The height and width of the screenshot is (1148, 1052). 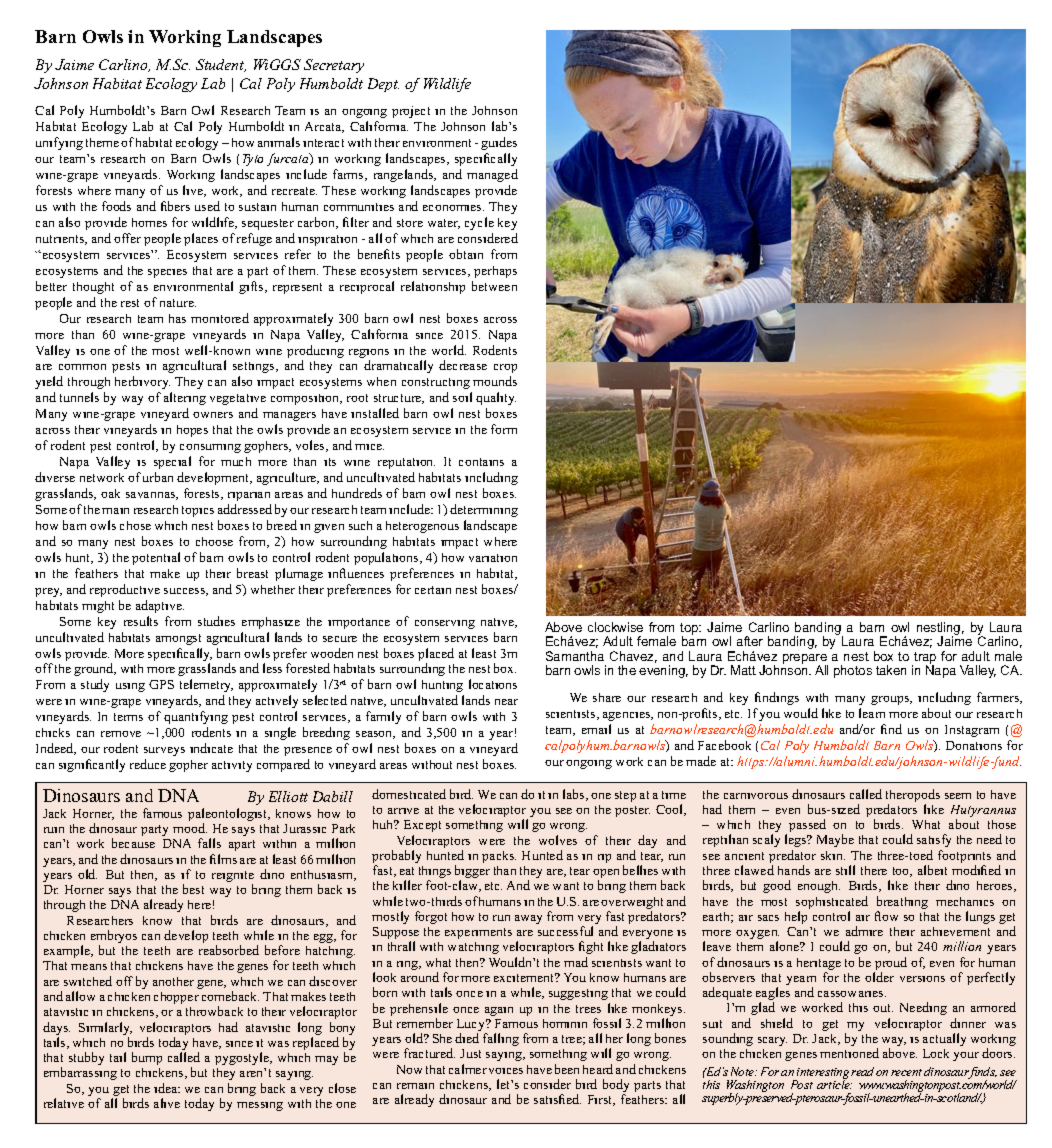 I want to click on hopes, so click(x=192, y=431).
